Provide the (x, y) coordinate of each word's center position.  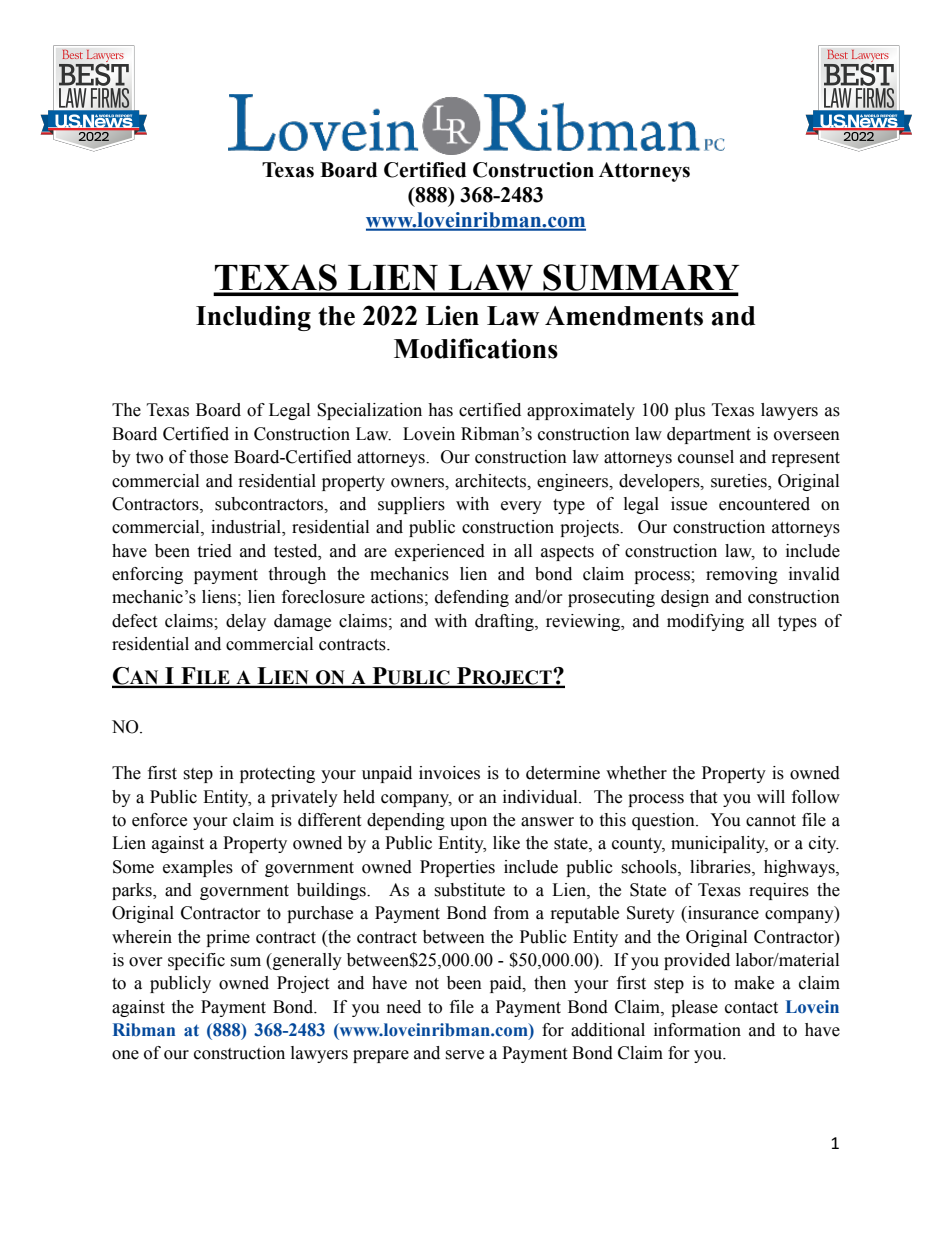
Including (253, 318)
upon (468, 823)
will (771, 796)
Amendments (624, 316)
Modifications (476, 348)
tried (214, 551)
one (125, 1055)
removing (742, 575)
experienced (440, 552)
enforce (159, 820)
